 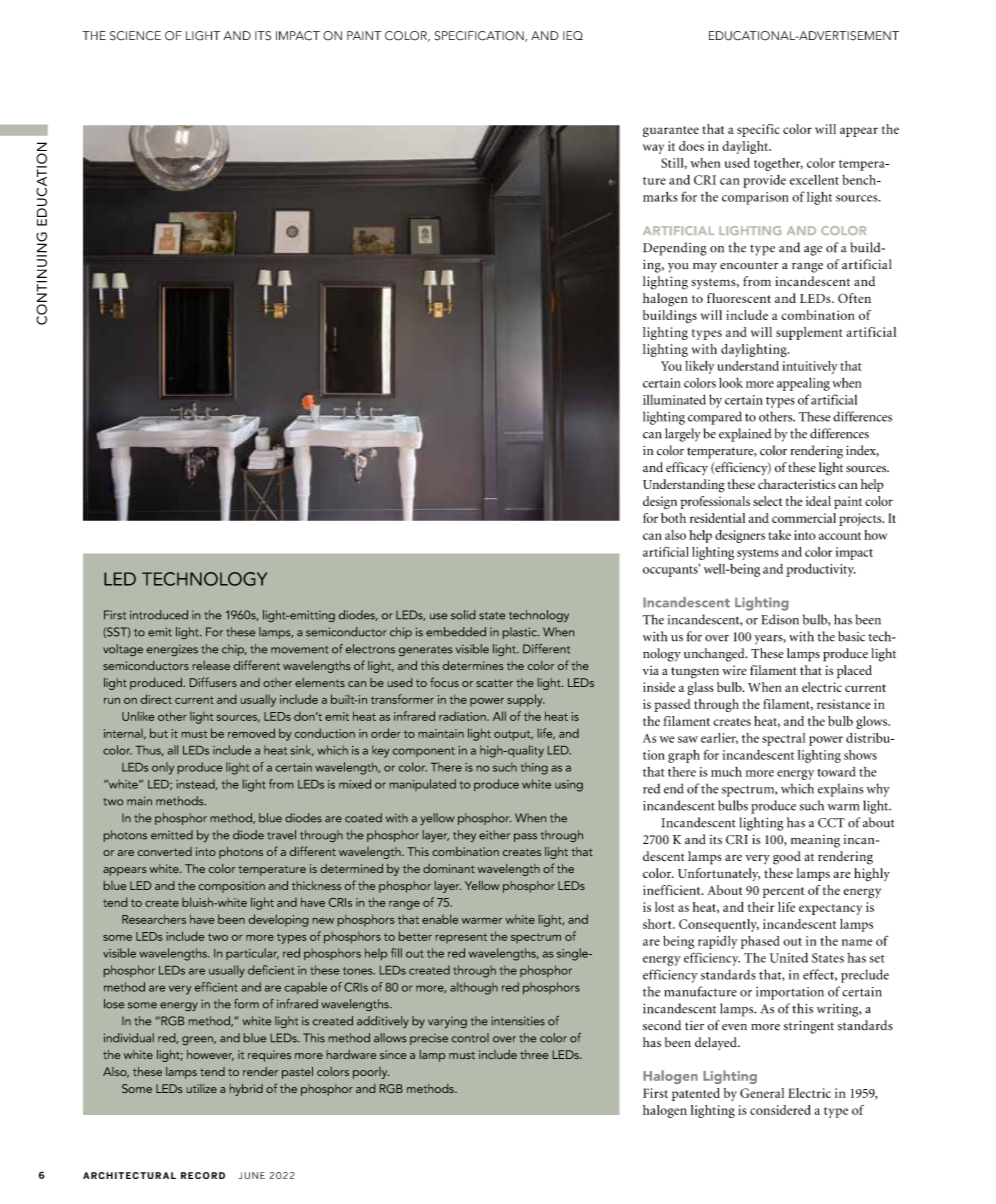 I want to click on toward, so click(x=836, y=772).
